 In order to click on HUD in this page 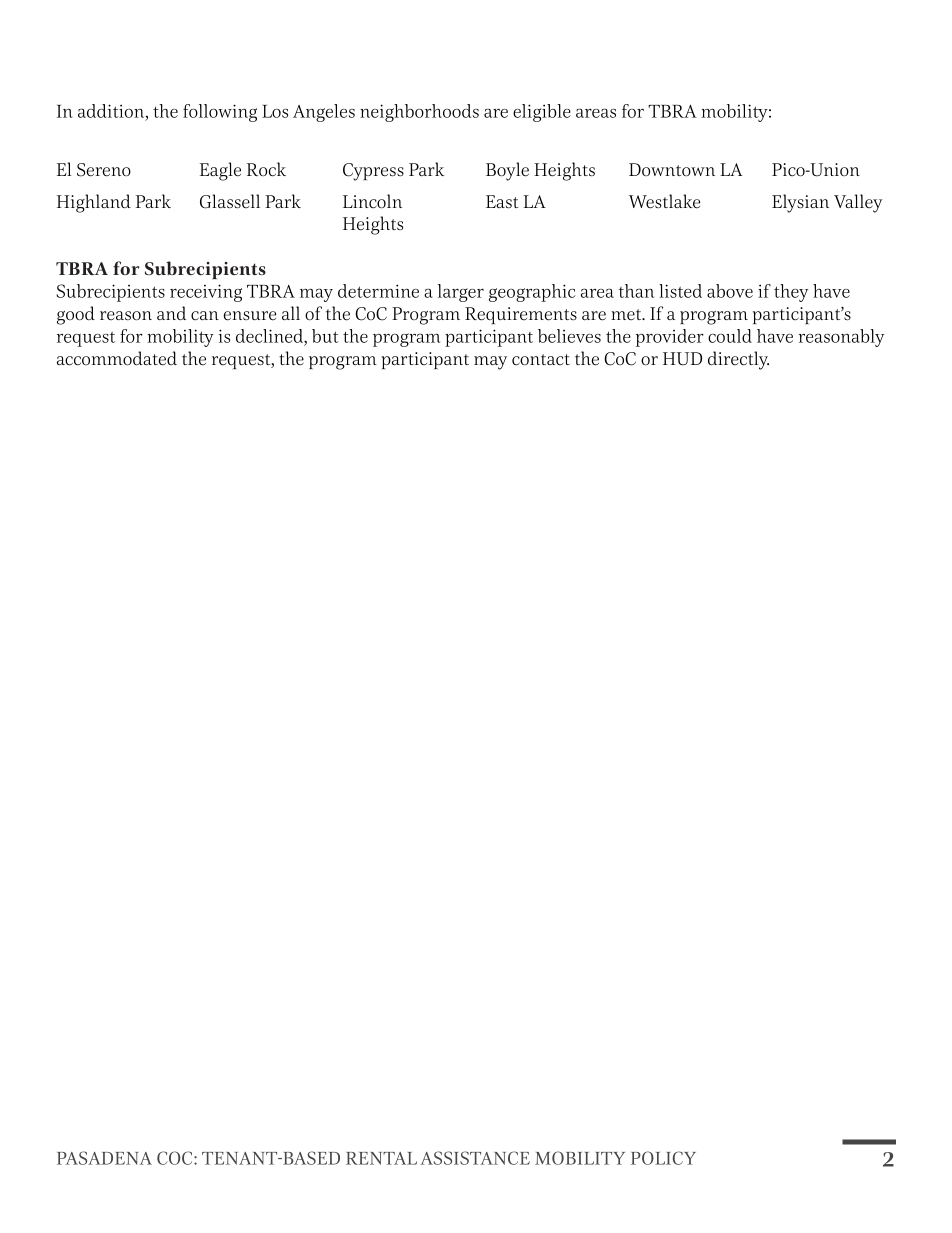, I will do `click(682, 359)`.
